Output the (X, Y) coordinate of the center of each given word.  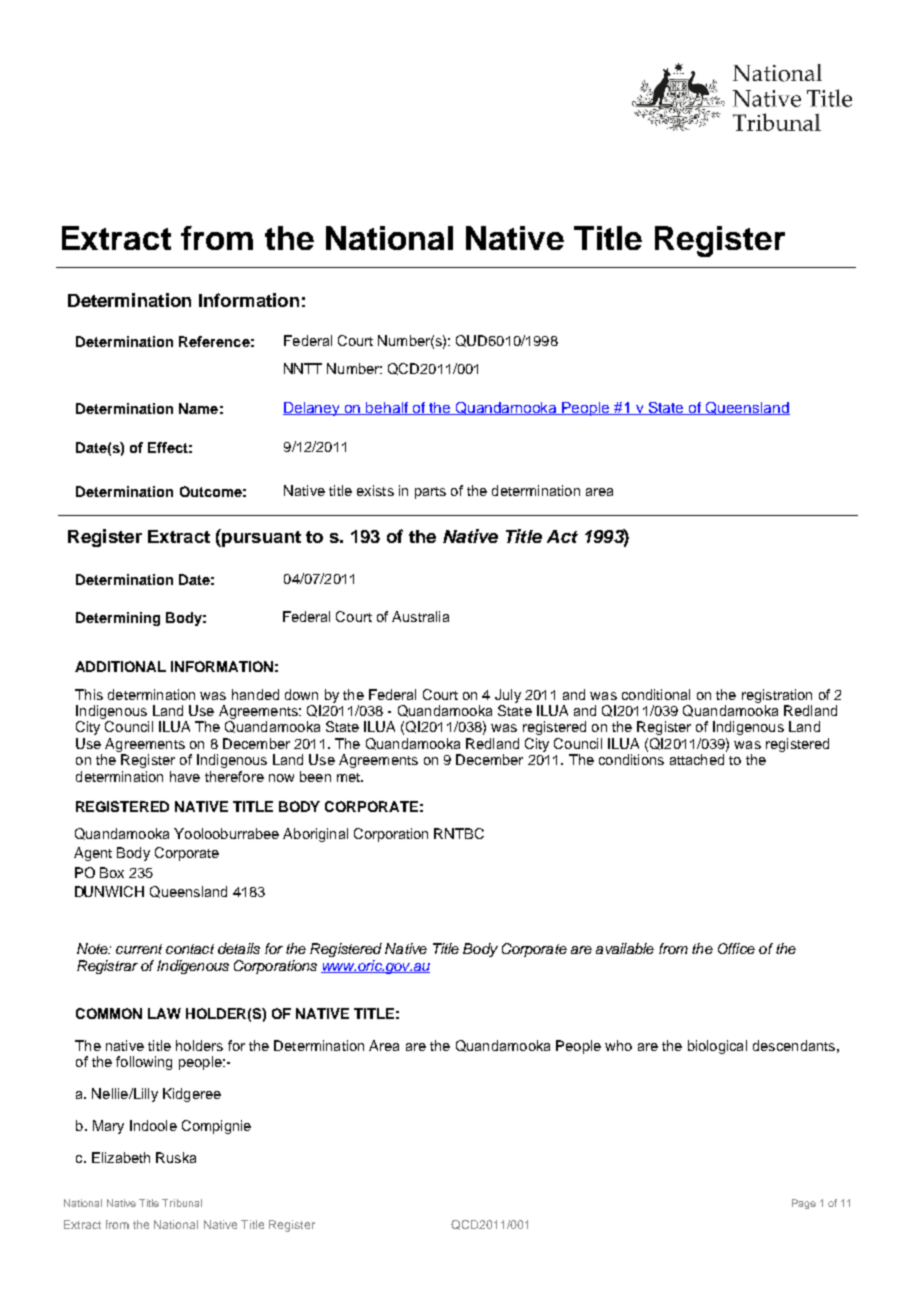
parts (430, 493)
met (350, 777)
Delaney (313, 409)
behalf (388, 408)
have (185, 776)
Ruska (176, 1157)
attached (697, 759)
